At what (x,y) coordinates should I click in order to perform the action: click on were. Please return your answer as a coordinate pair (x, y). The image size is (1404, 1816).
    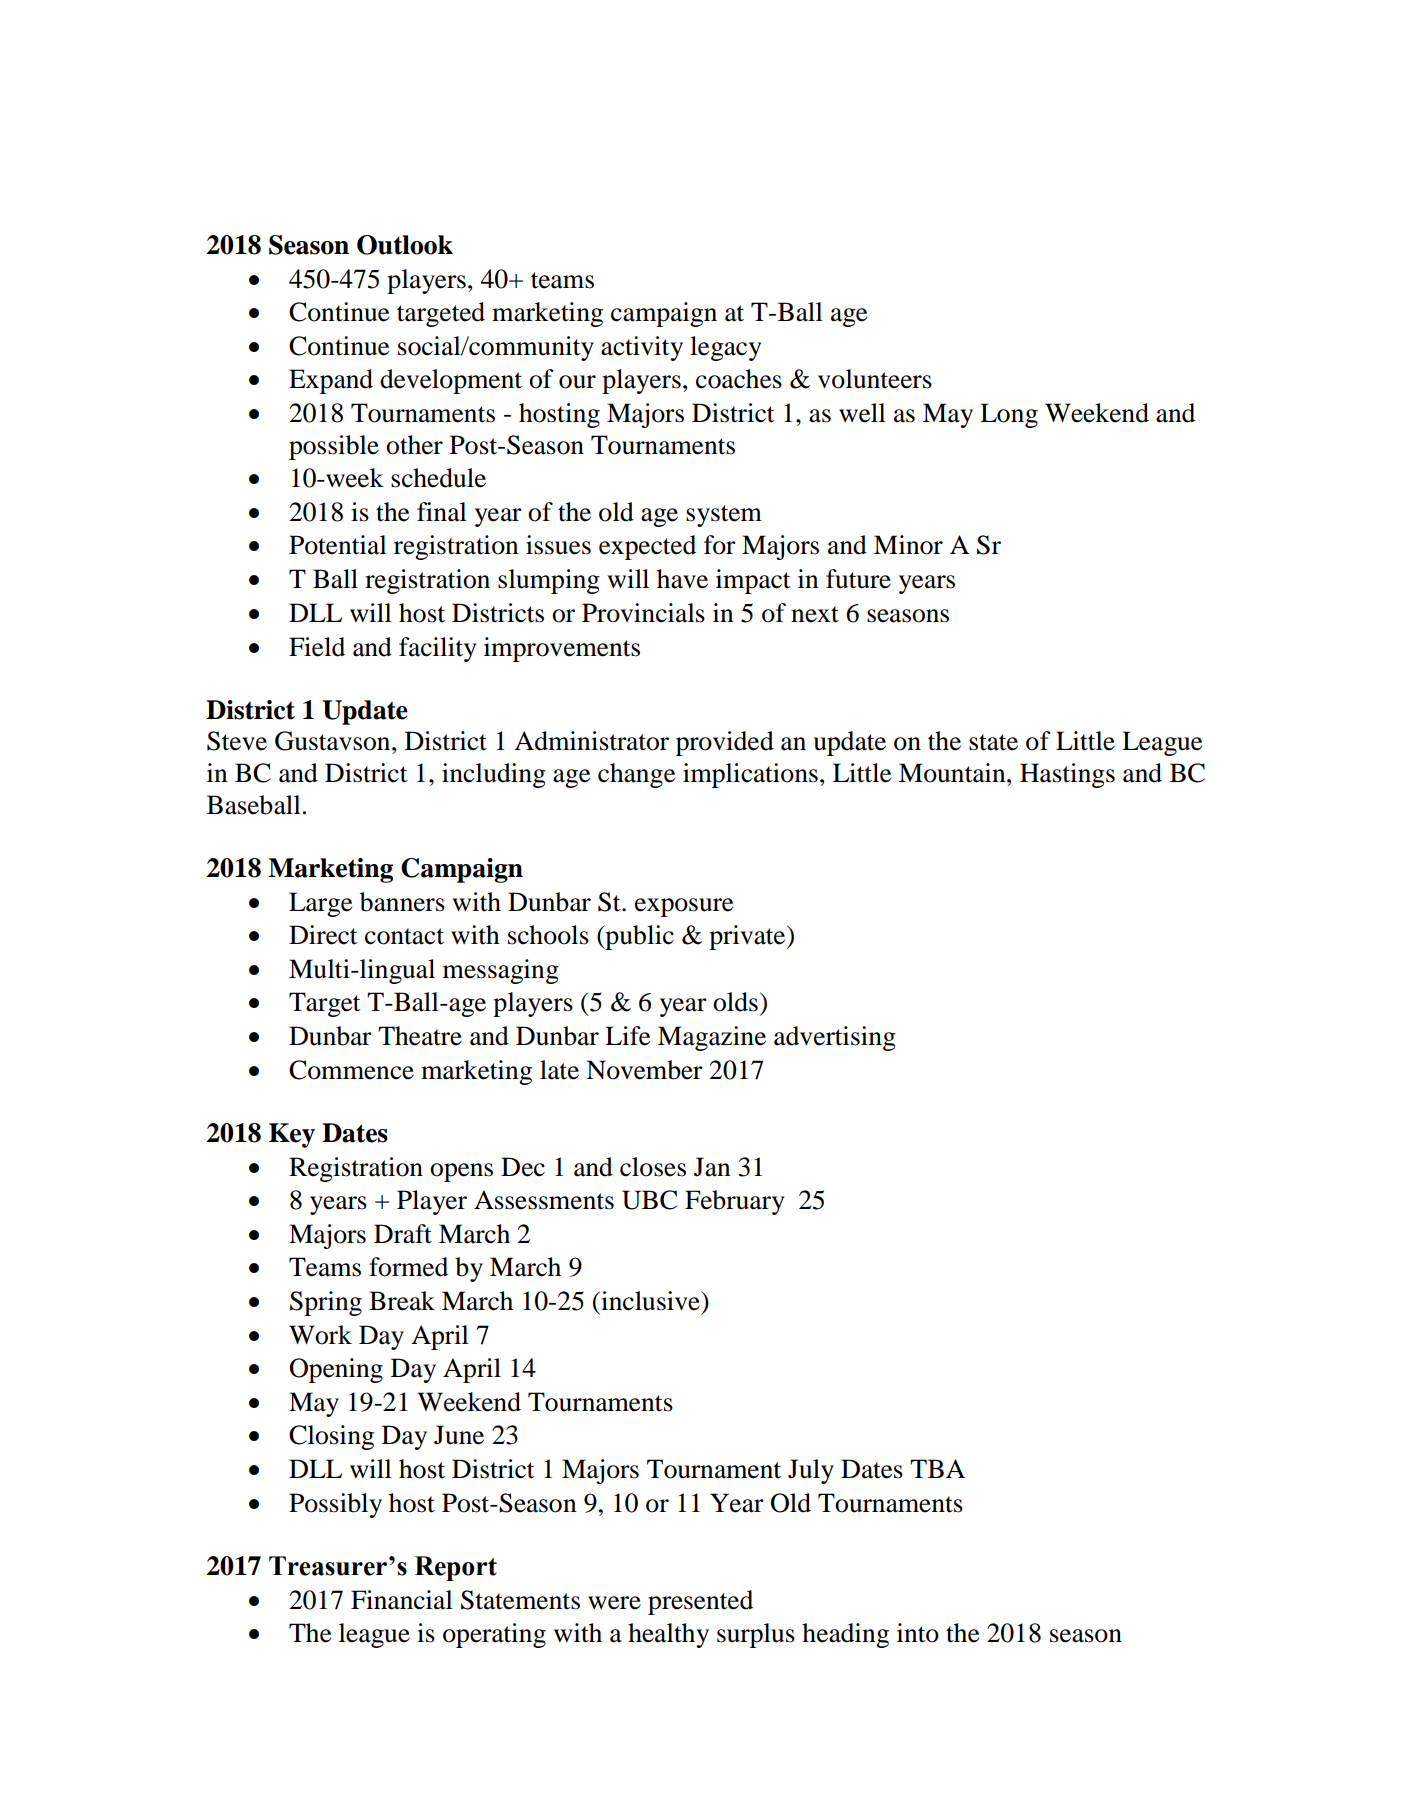
    Looking at the image, I should click on (614, 1603).
